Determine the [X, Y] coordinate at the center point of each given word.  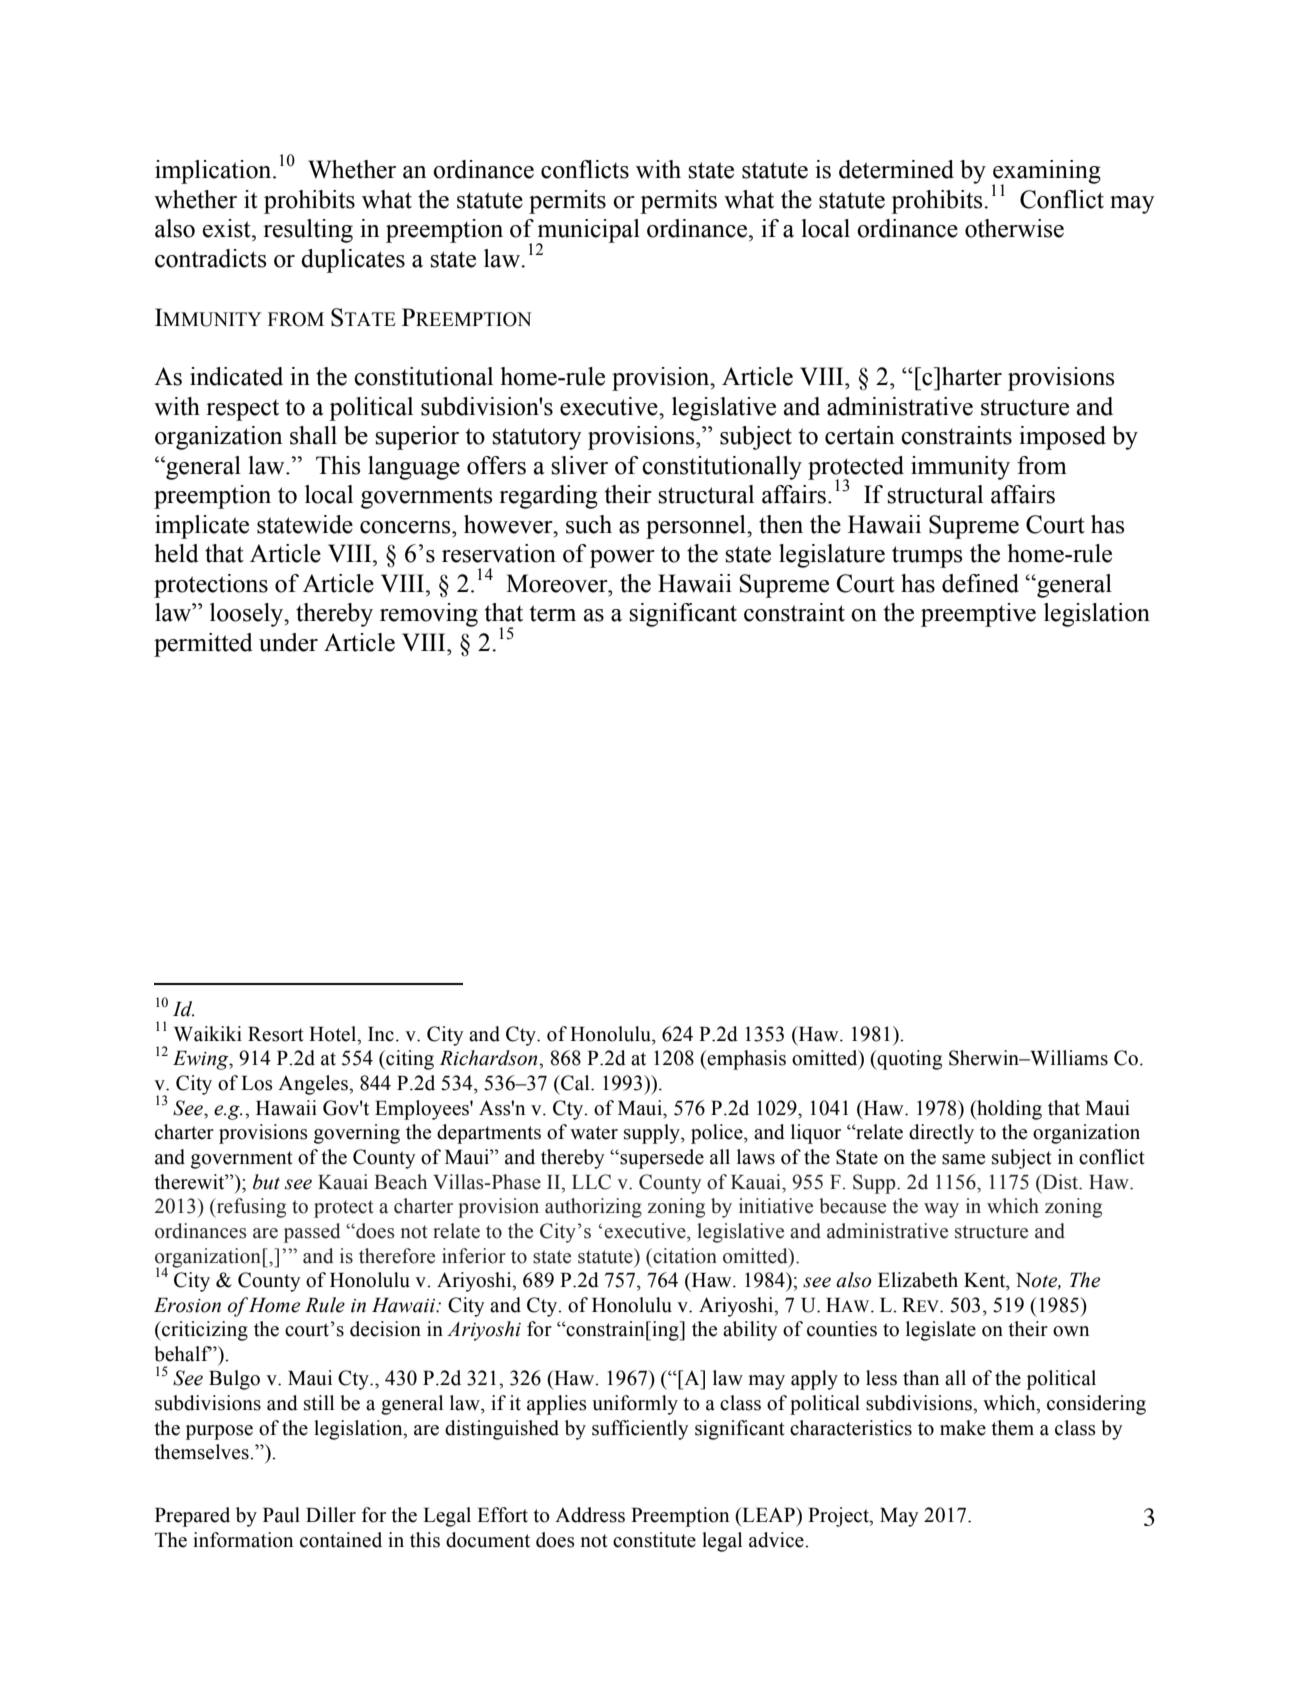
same [963, 1159]
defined [980, 583]
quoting [909, 1060]
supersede [661, 1159]
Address [590, 1515]
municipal [588, 232]
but [266, 1182]
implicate [202, 527]
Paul [281, 1515]
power [622, 559]
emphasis [746, 1060]
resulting [308, 231]
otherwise [1014, 228]
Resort [276, 1034]
